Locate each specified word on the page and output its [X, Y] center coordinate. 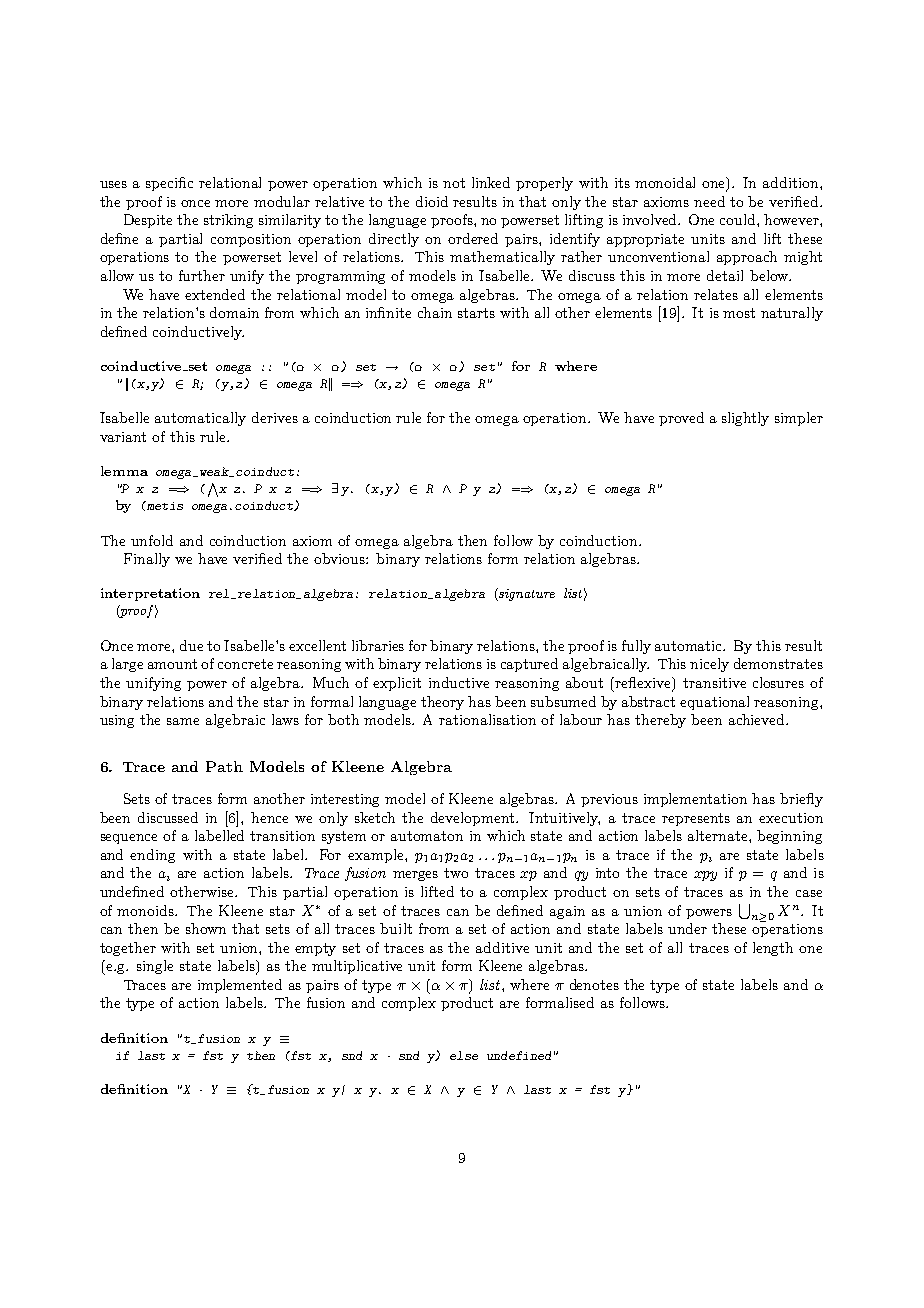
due [191, 645]
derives [275, 417]
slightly [745, 419]
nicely [709, 665]
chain [435, 312]
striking [228, 221]
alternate [719, 835]
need [709, 201]
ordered [473, 238]
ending [152, 856]
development [474, 819]
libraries [378, 645]
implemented [240, 986]
